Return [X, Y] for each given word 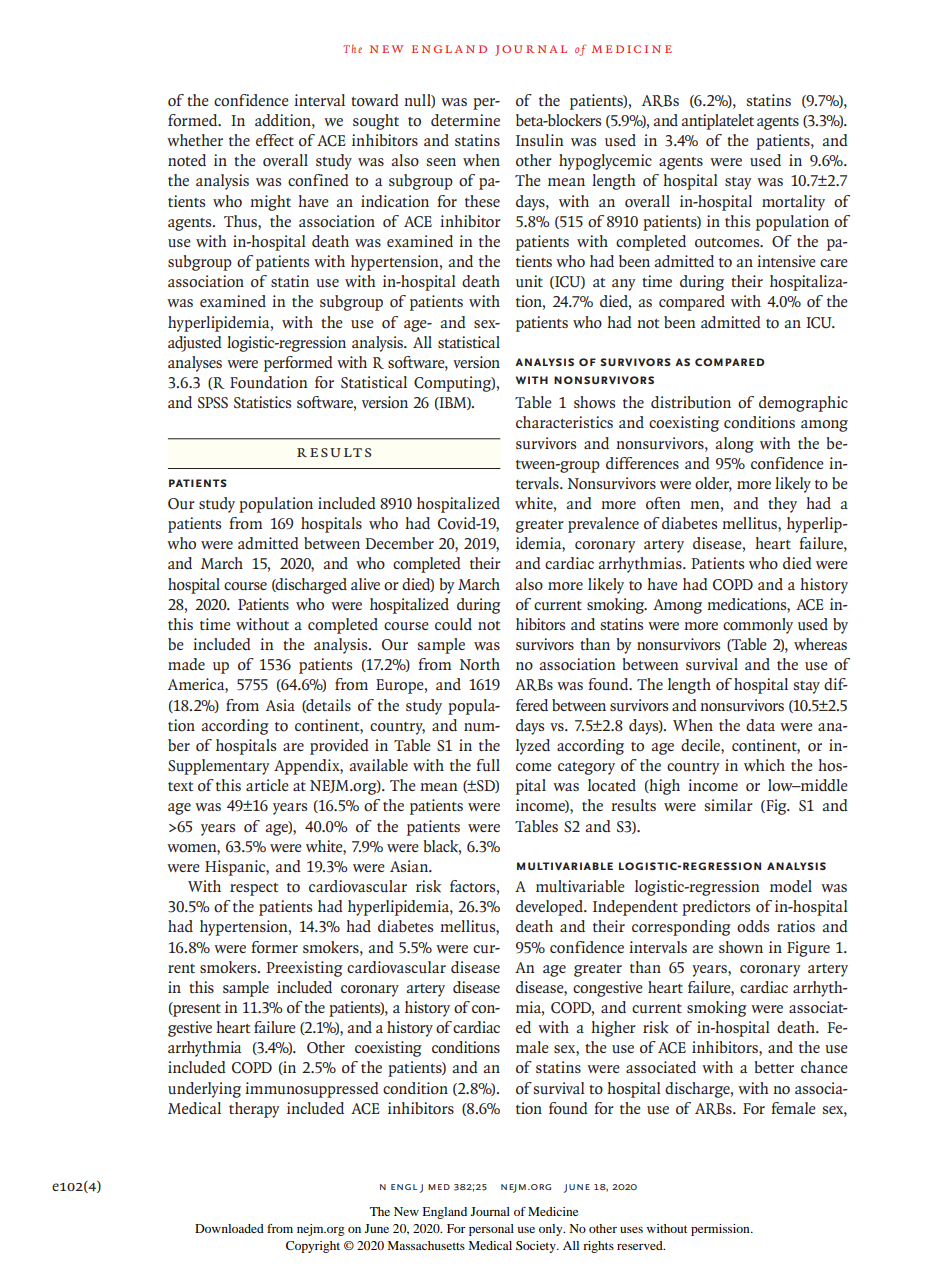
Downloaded [229, 1228]
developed [550, 908]
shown [741, 947]
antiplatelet [717, 122]
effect [275, 140]
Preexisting [304, 969]
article [267, 785]
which [764, 765]
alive [365, 584]
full [488, 765]
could [453, 624]
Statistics [262, 402]
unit [529, 281]
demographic [803, 404]
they [782, 505]
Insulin [539, 140]
